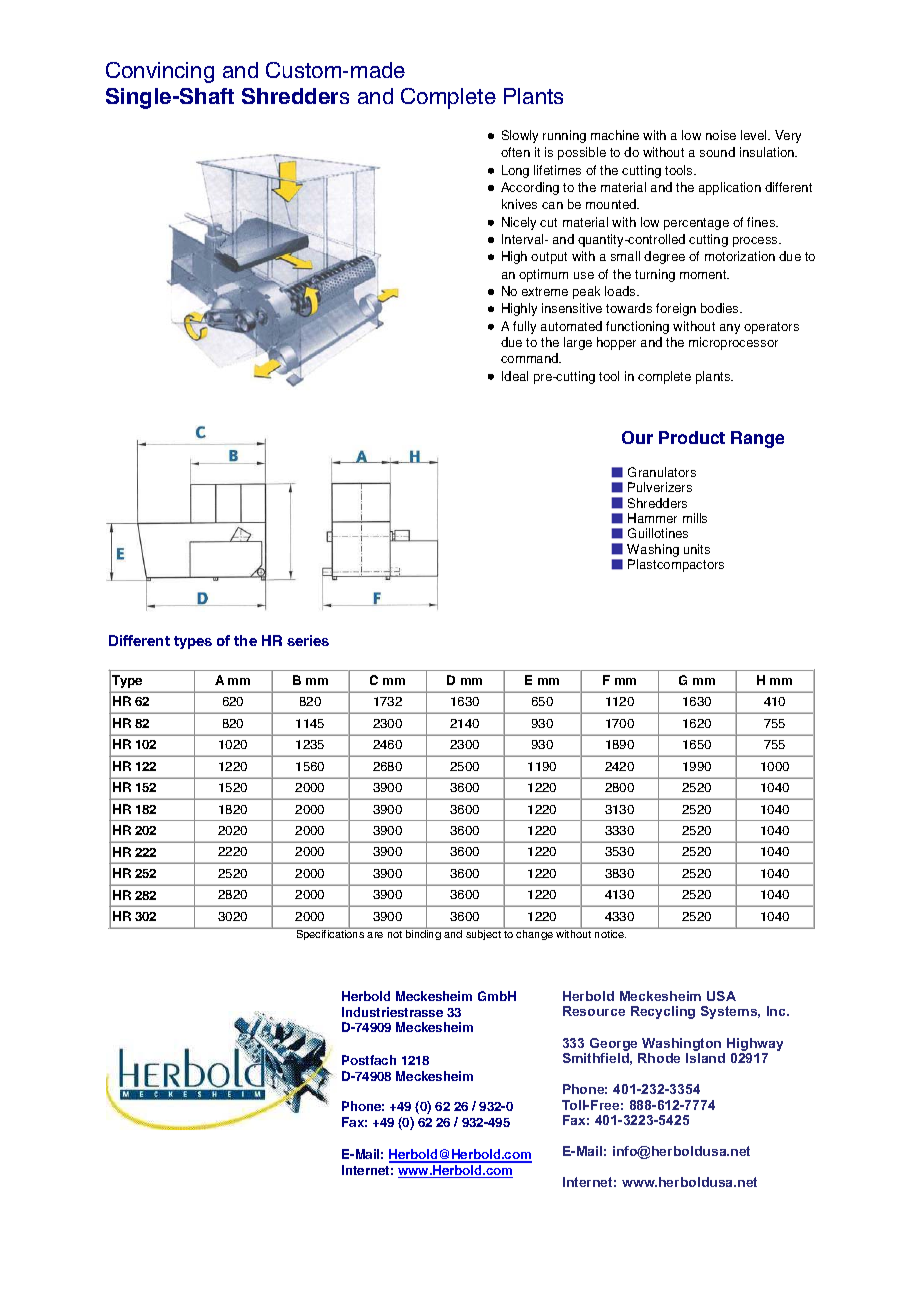 The height and width of the image is (1308, 924). What do you see at coordinates (515, 376) in the image?
I see `Ideal` at bounding box center [515, 376].
